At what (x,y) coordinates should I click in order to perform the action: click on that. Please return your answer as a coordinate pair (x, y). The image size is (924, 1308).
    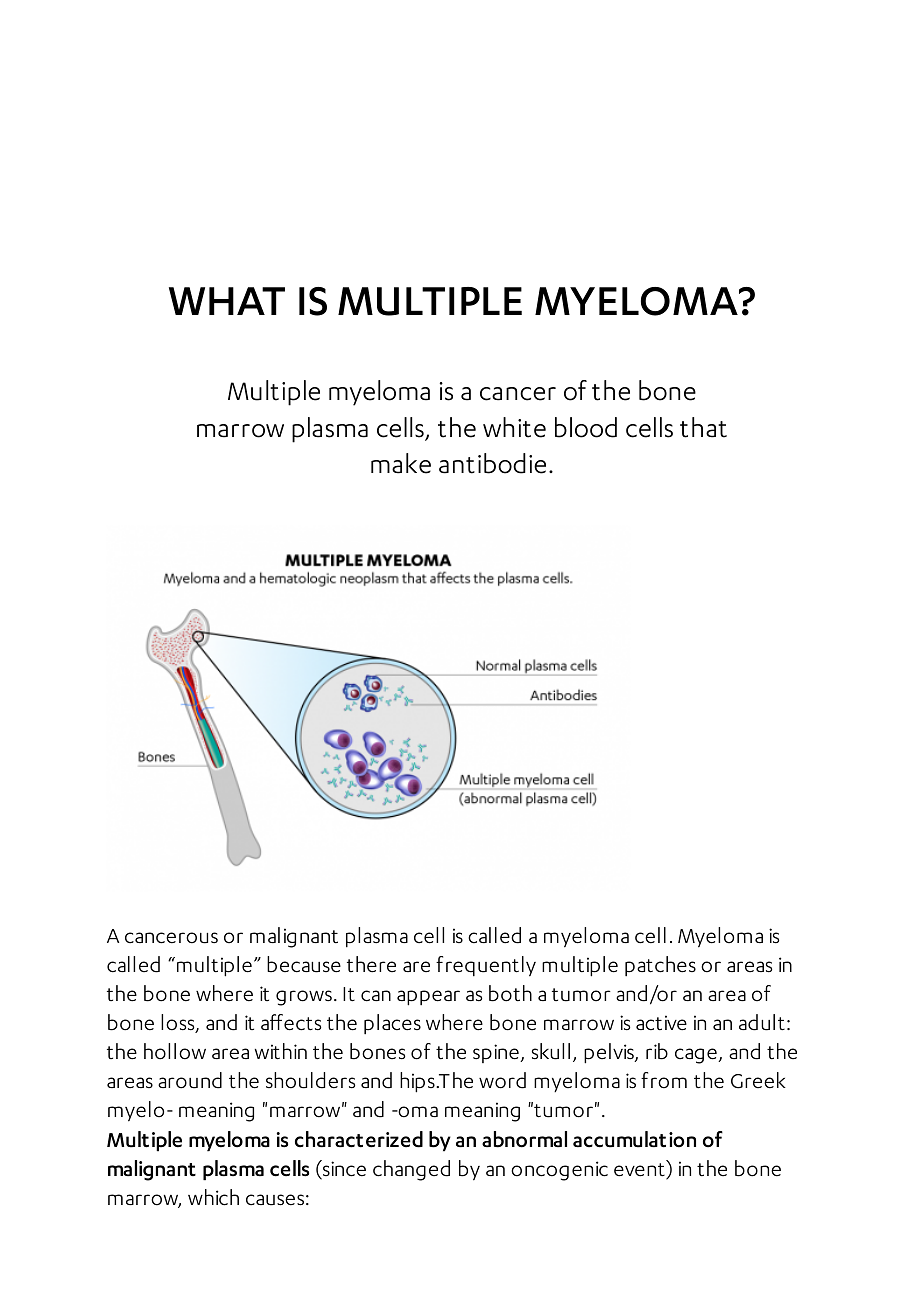
    Looking at the image, I should click on (703, 427).
